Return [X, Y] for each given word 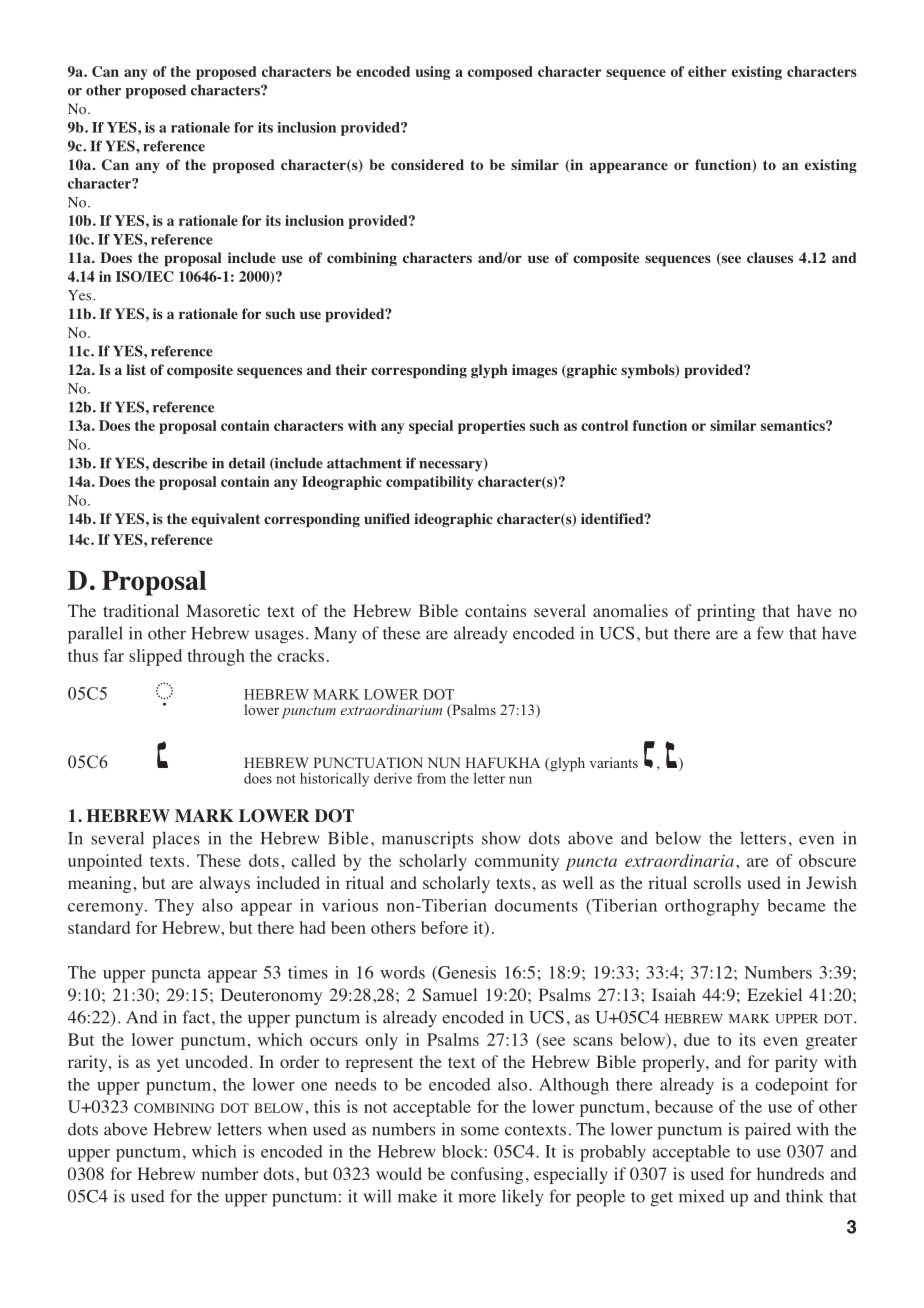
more [477, 1198]
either [707, 71]
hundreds [790, 1173]
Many [335, 635]
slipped [155, 657]
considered [427, 164]
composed [500, 73]
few [770, 633]
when [287, 1129]
